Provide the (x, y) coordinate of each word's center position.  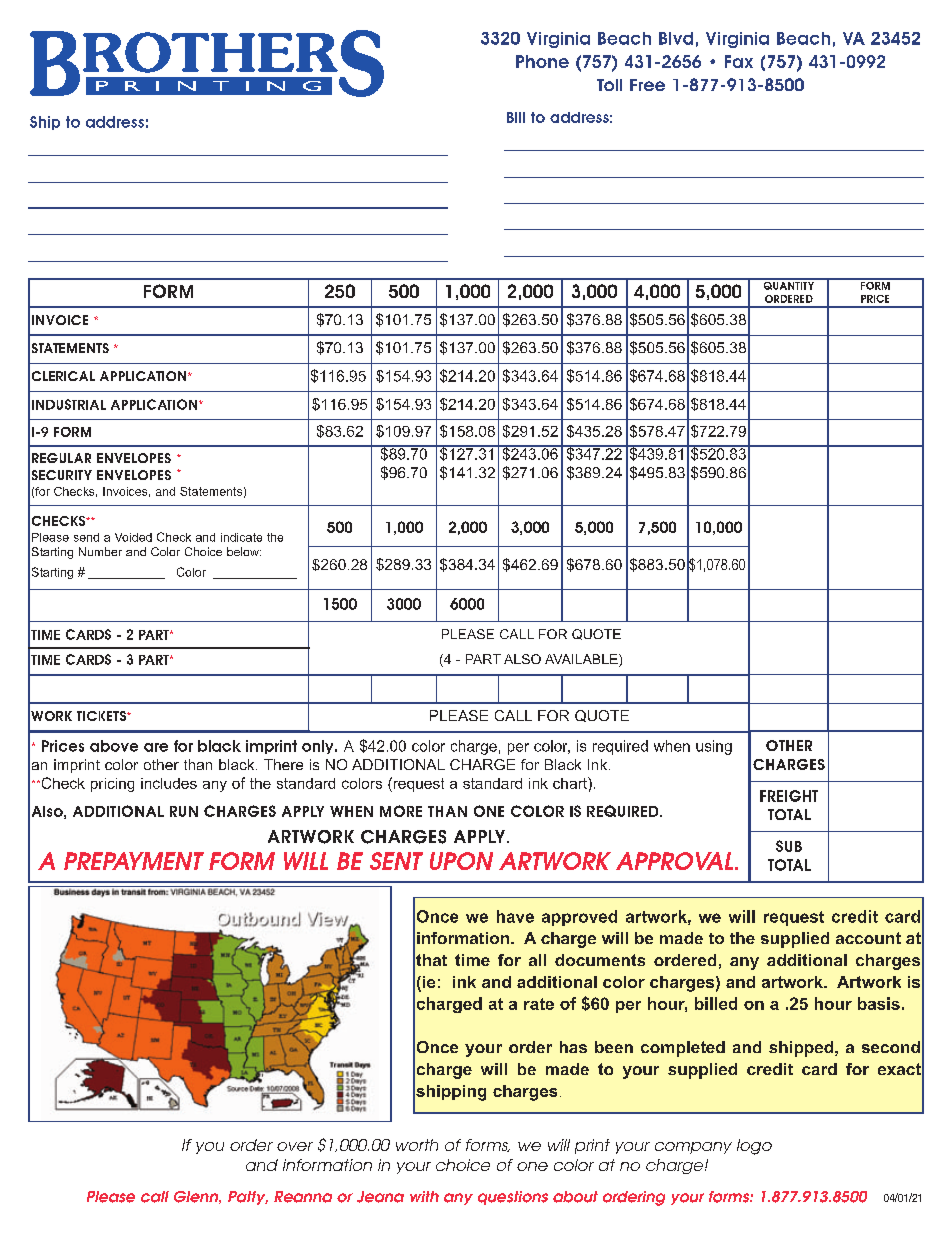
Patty (248, 1198)
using (714, 747)
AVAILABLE (582, 660)
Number (100, 551)
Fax (739, 61)
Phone (542, 61)
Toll (609, 85)
